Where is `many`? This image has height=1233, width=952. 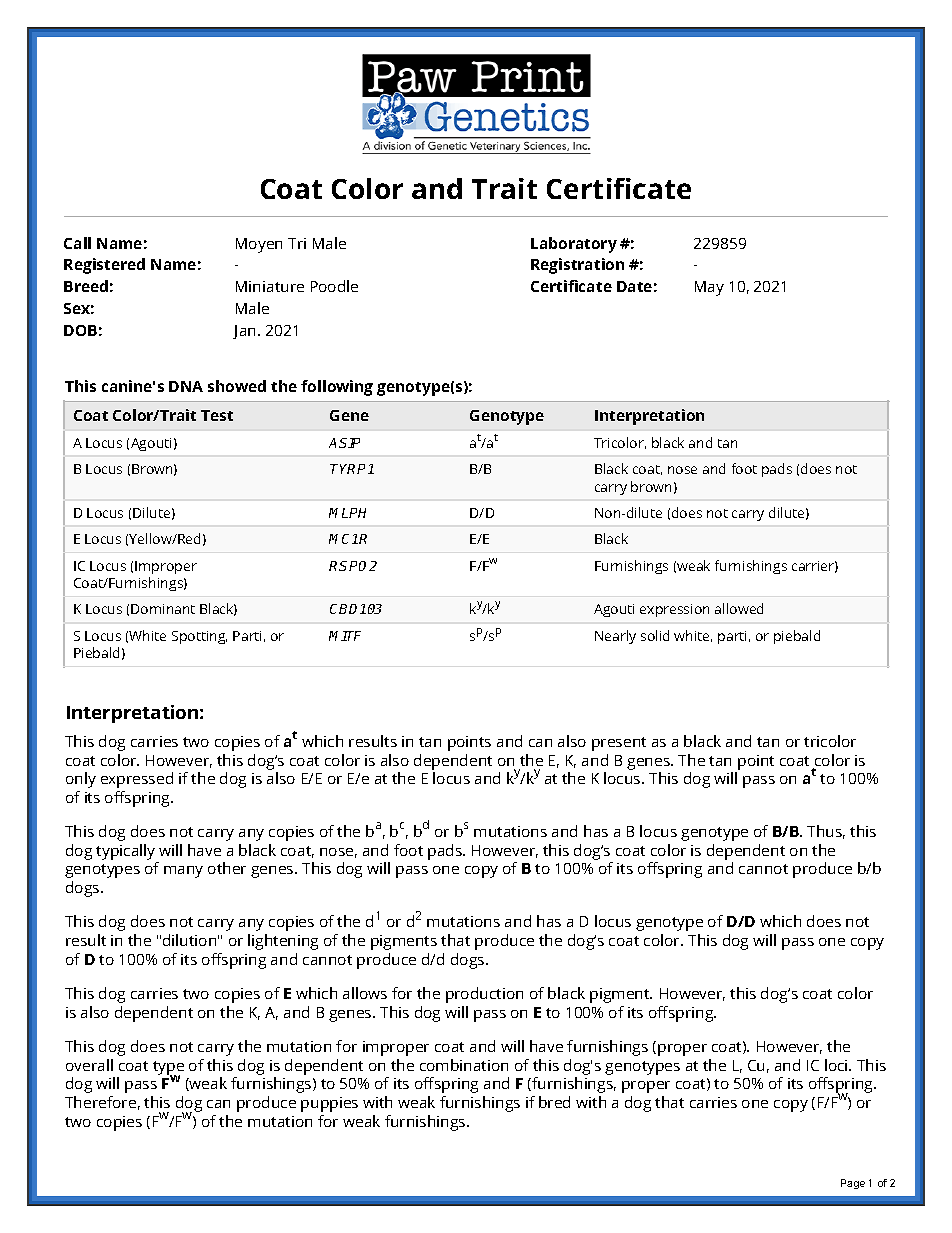
many is located at coordinates (183, 872).
